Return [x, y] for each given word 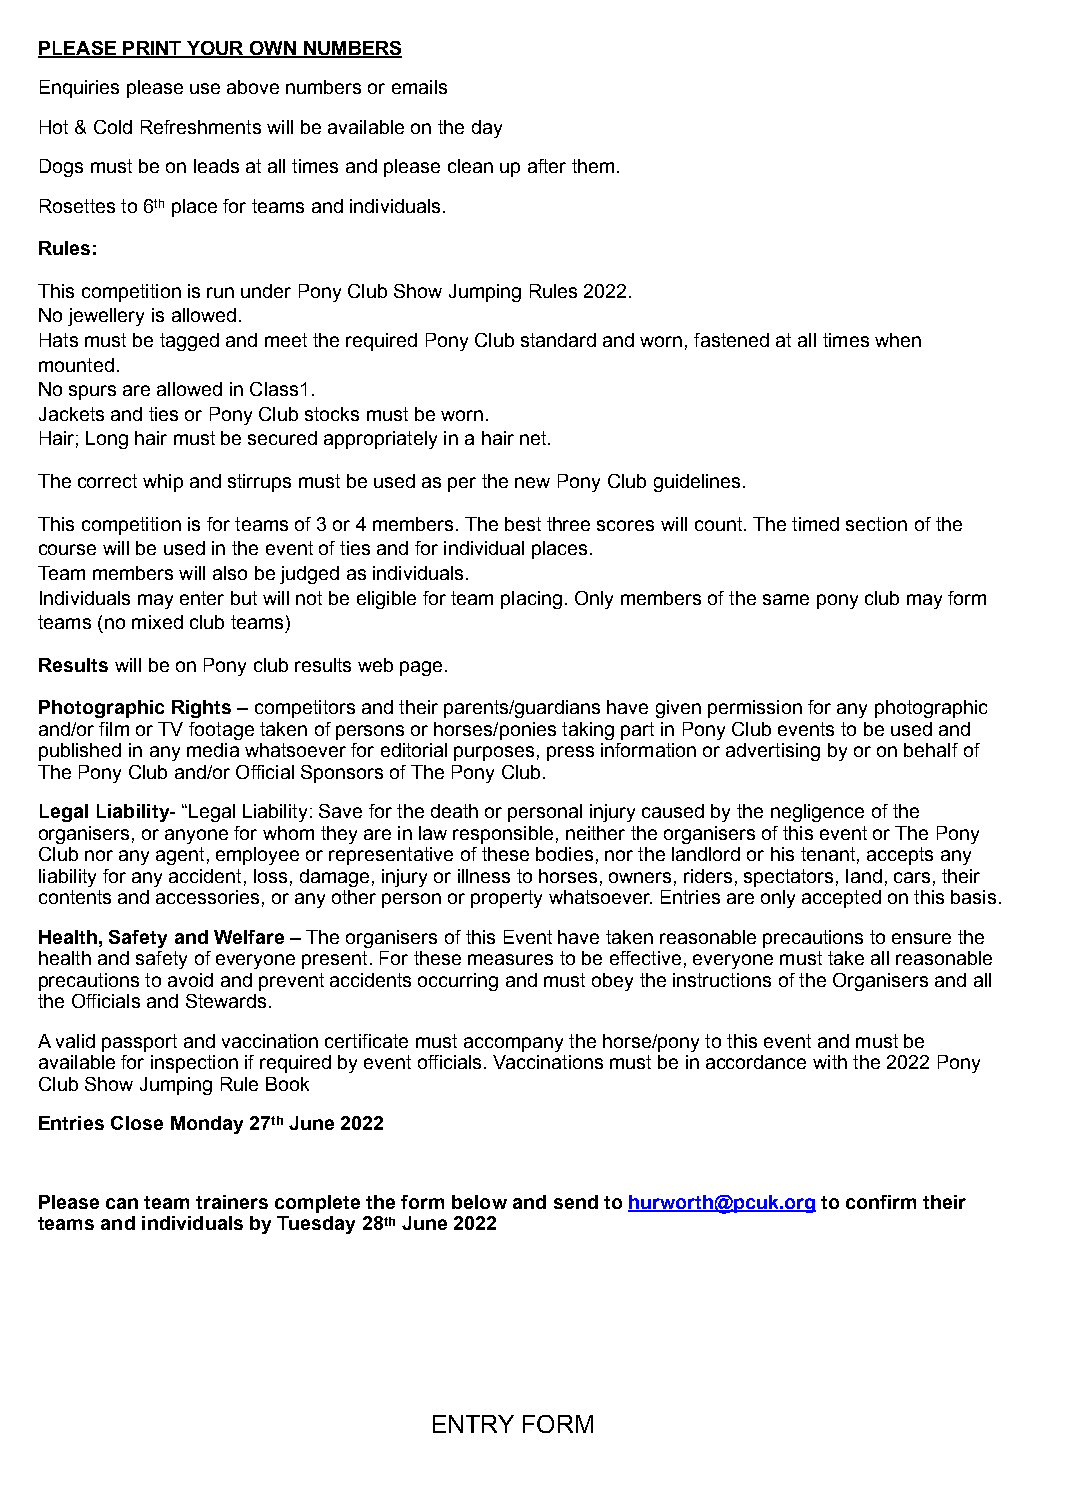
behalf [931, 750]
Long [107, 440]
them [593, 166]
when [898, 340]
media [213, 750]
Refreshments [201, 127]
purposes [494, 753]
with [830, 1062]
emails [419, 87]
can [122, 1203]
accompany [513, 1044]
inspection [194, 1064]
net [534, 438]
